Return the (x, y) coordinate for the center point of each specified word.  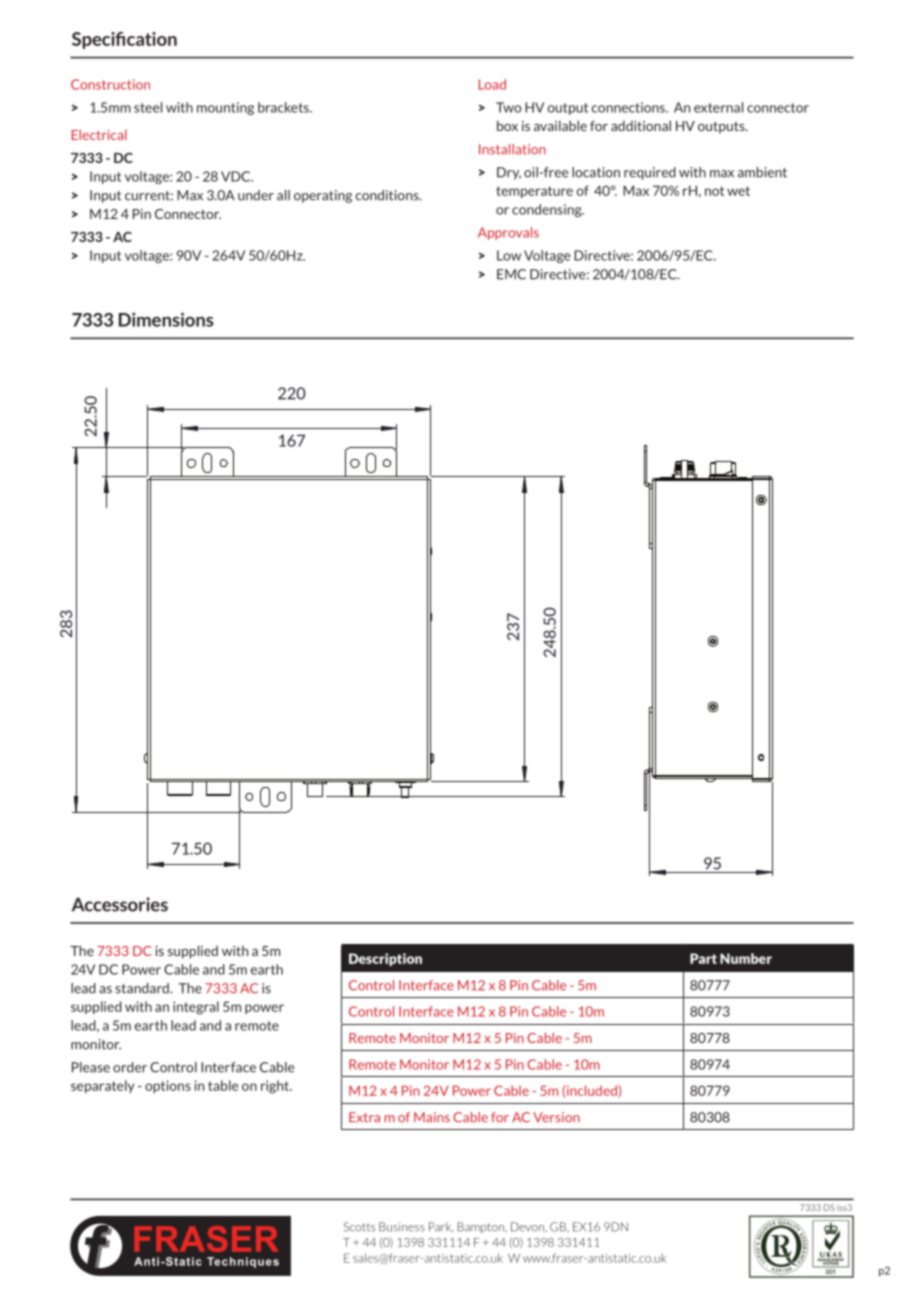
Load (492, 84)
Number (746, 958)
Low (509, 255)
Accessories (120, 904)
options (168, 1086)
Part (703, 958)
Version (556, 1117)
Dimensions (166, 319)
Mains (432, 1117)
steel (148, 107)
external (718, 107)
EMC (511, 274)
